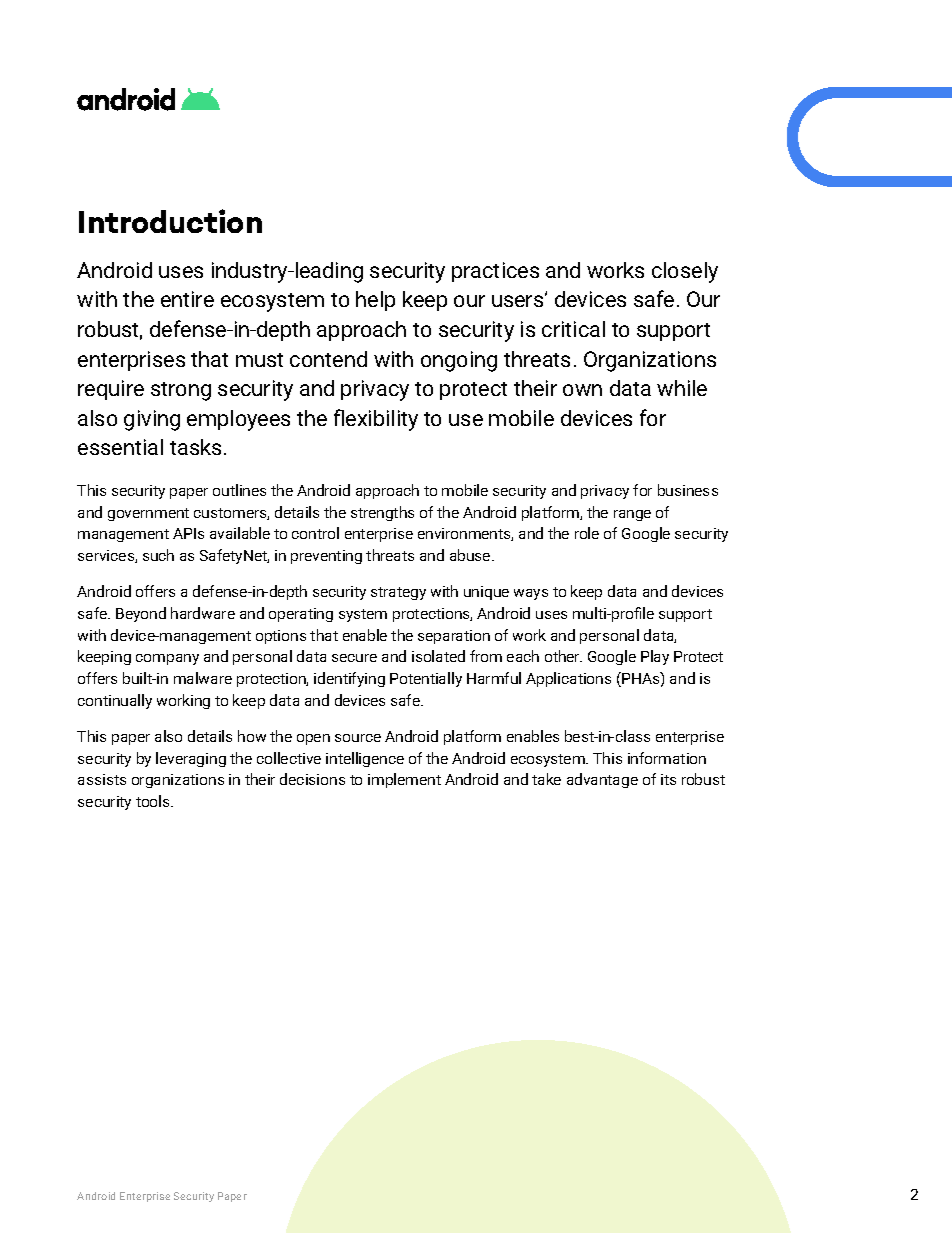  Describe the element at coordinates (495, 272) in the screenshot. I see `practices` at that location.
